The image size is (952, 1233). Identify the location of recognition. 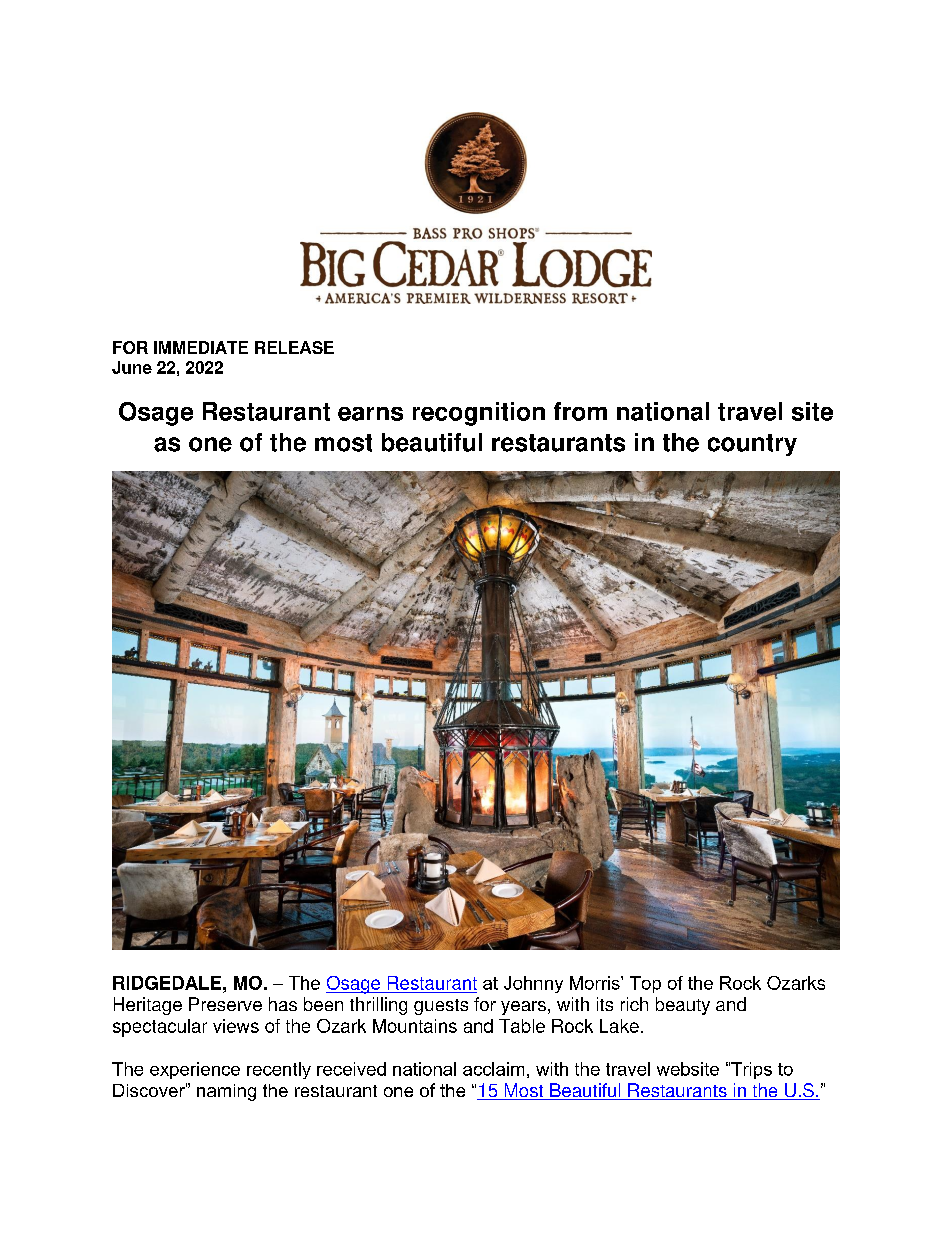
(479, 414).
